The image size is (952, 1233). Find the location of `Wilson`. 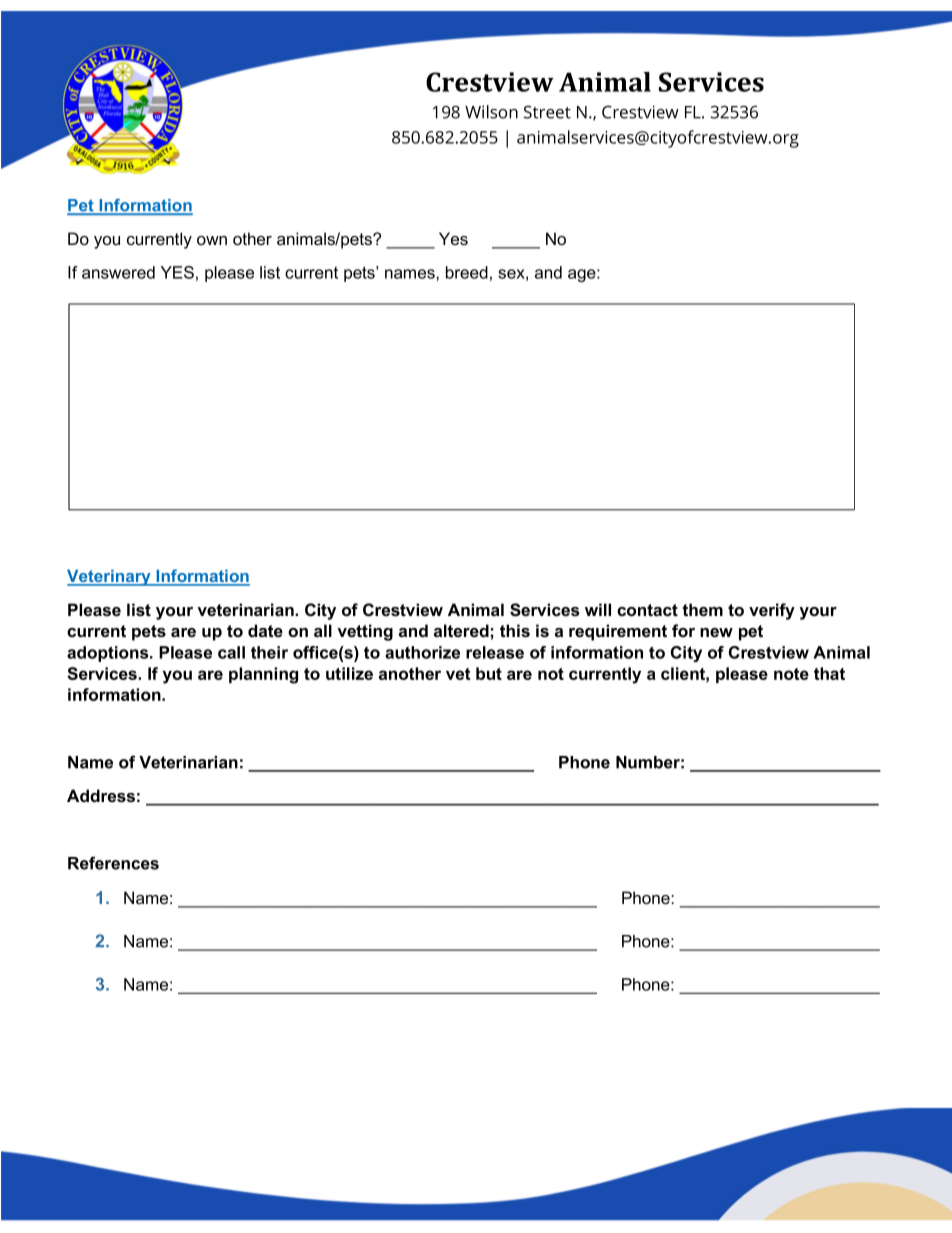

Wilson is located at coordinates (491, 112).
